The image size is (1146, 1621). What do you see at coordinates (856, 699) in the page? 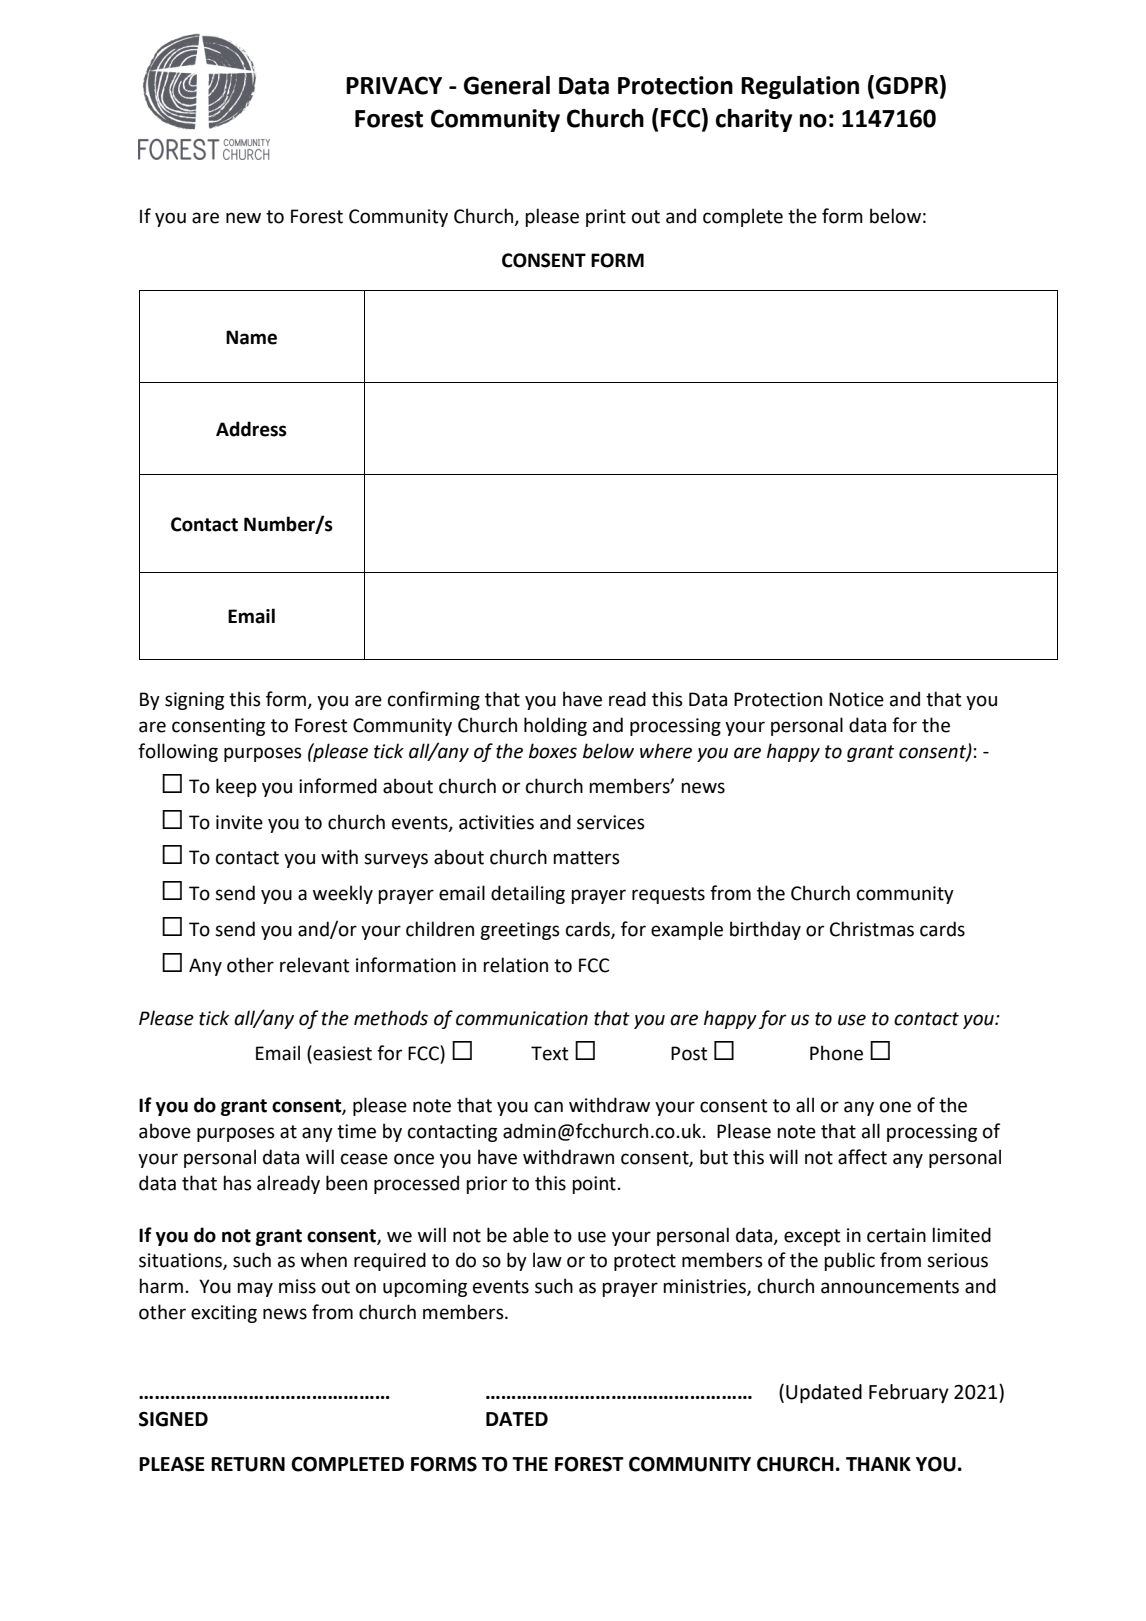
I see `Notice` at bounding box center [856, 699].
